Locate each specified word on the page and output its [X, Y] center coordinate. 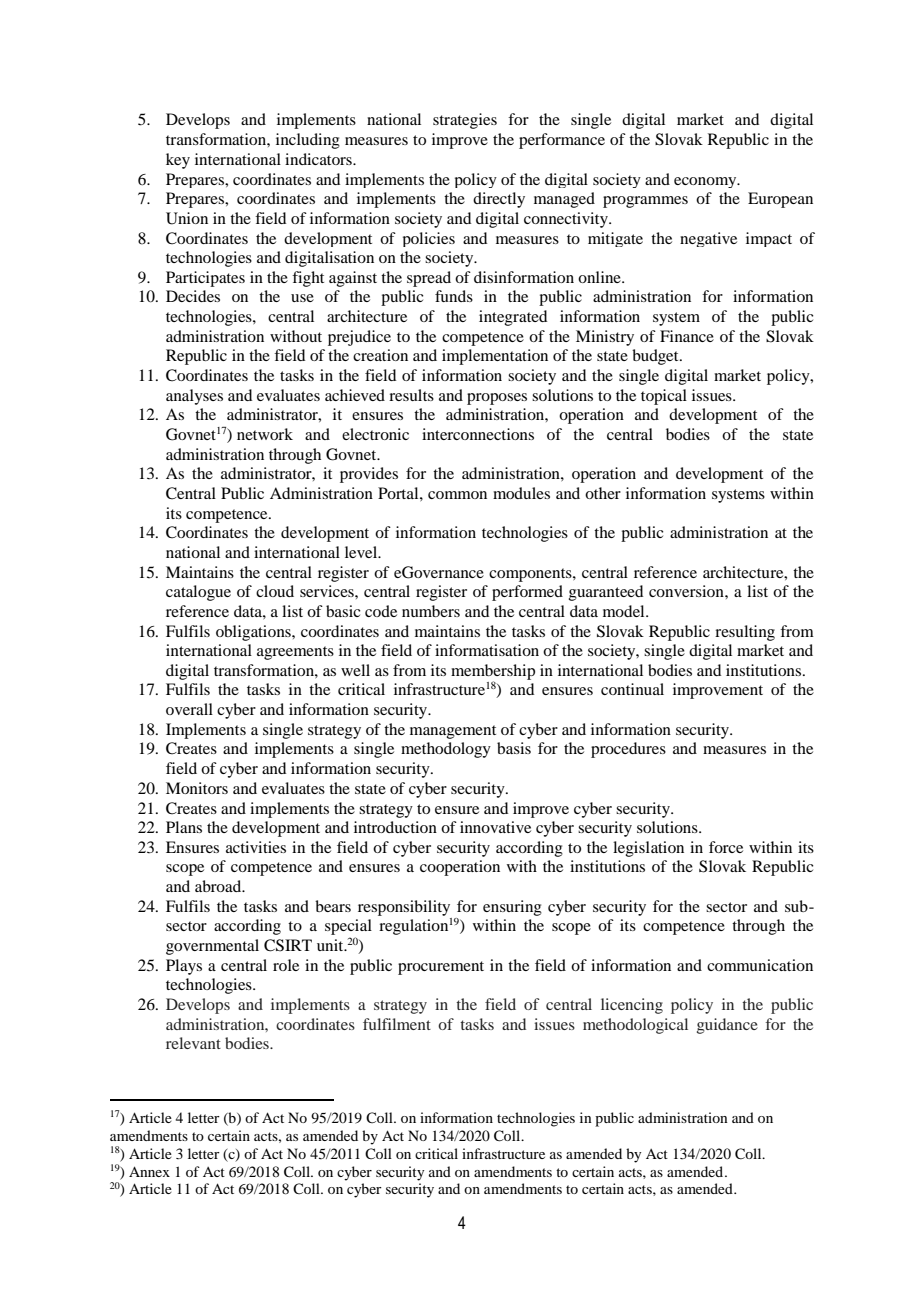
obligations [254, 633]
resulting [745, 633]
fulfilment [397, 1024]
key [178, 161]
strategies [465, 121]
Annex [149, 1171]
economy [706, 182]
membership [493, 673]
